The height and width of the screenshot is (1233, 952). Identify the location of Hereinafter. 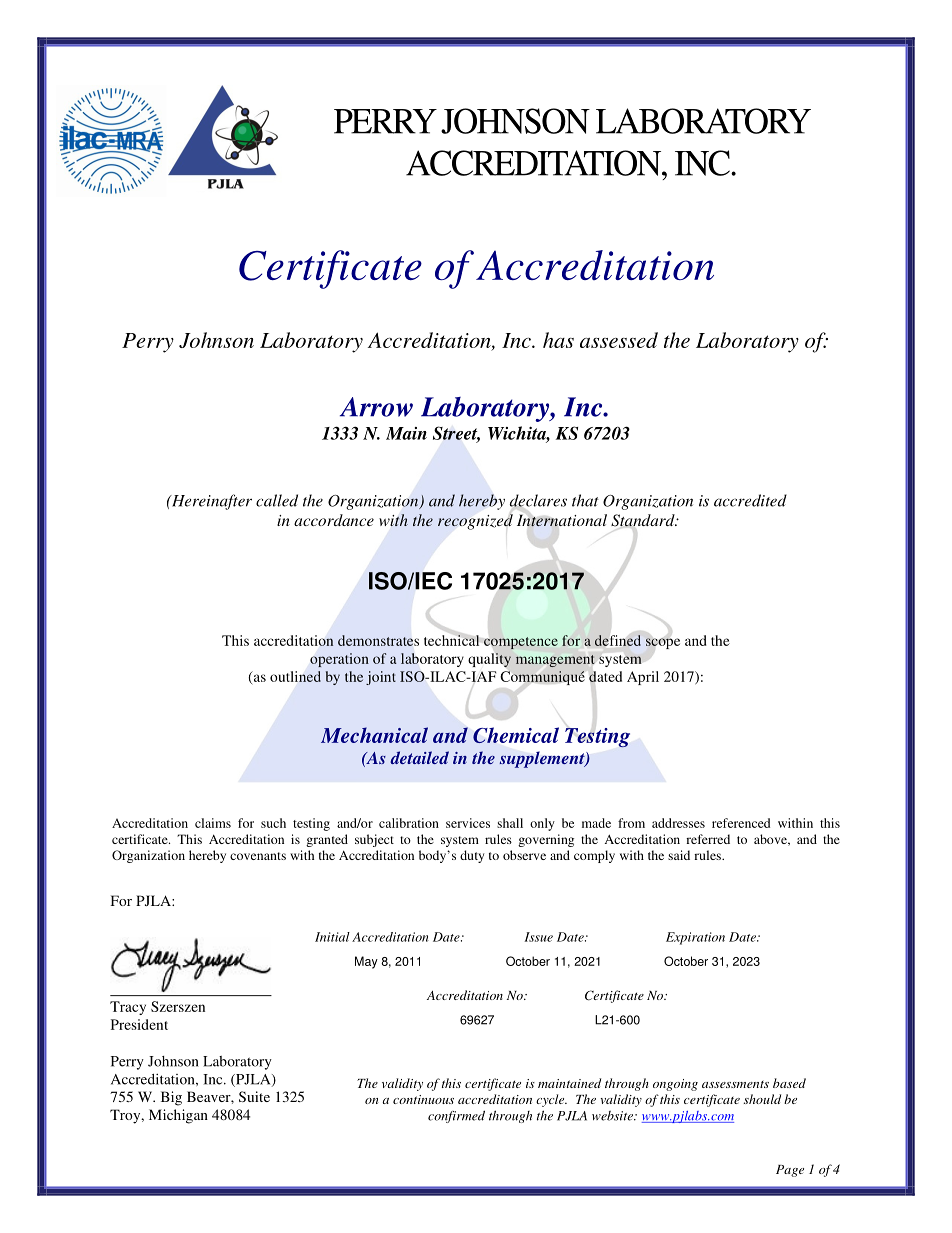
(210, 502).
